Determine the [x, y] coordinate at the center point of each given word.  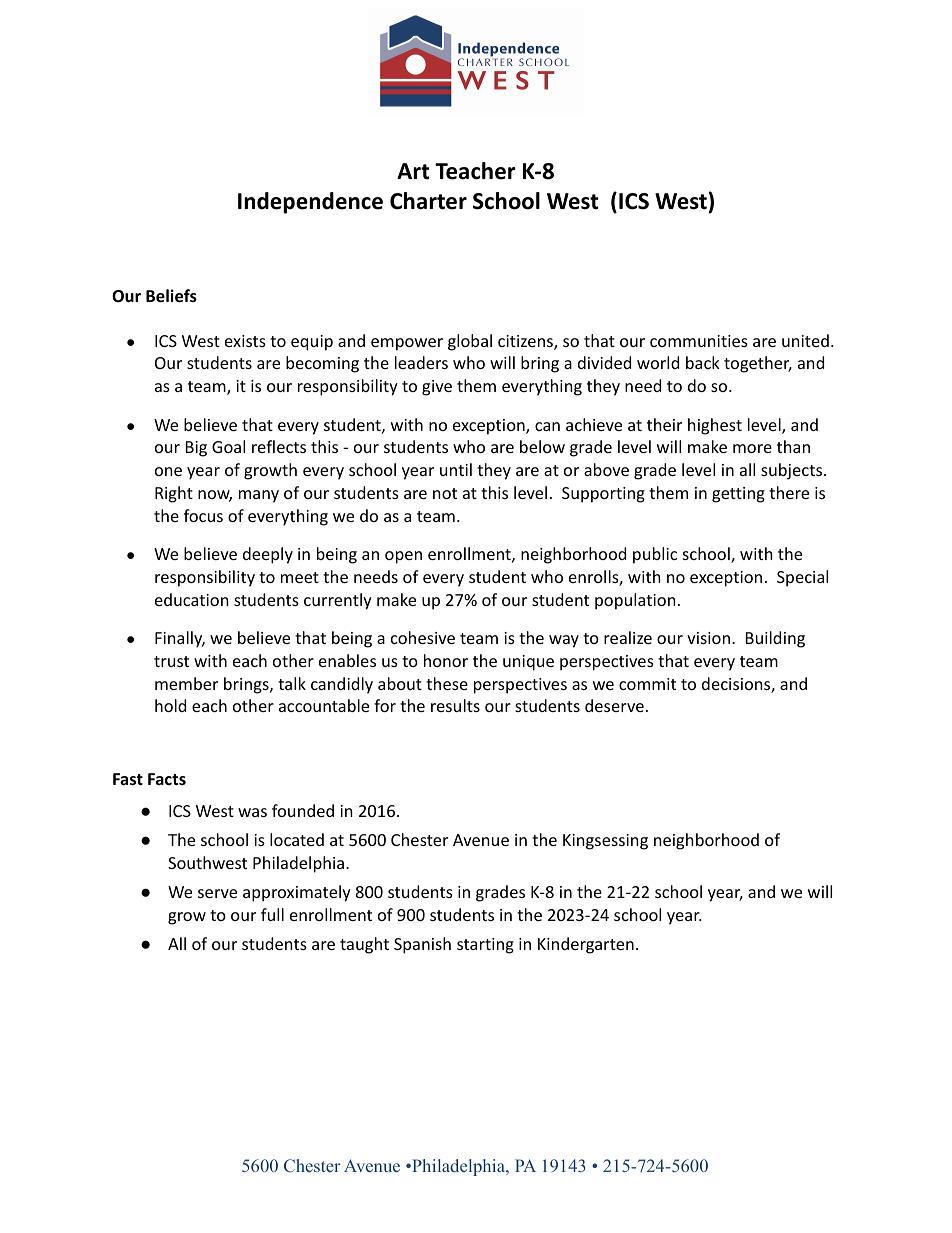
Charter [428, 201]
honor [446, 660]
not [445, 493]
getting [738, 495]
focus [203, 515]
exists [245, 341]
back [703, 362]
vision [708, 638]
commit [647, 684]
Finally [180, 639]
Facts [167, 779]
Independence [310, 203]
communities [699, 341]
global [470, 342]
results [455, 705]
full [272, 914]
